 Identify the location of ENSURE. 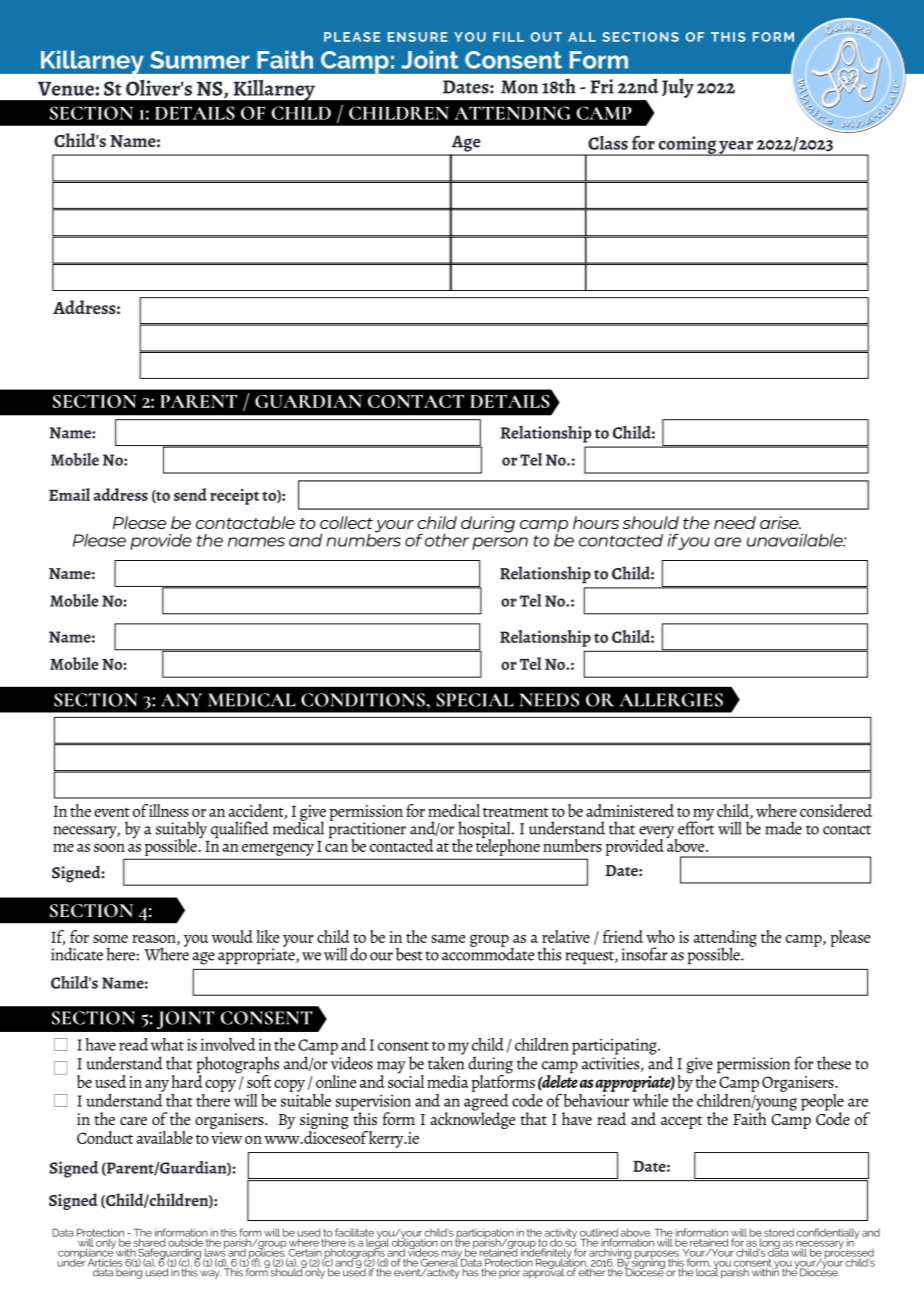
(418, 37).
